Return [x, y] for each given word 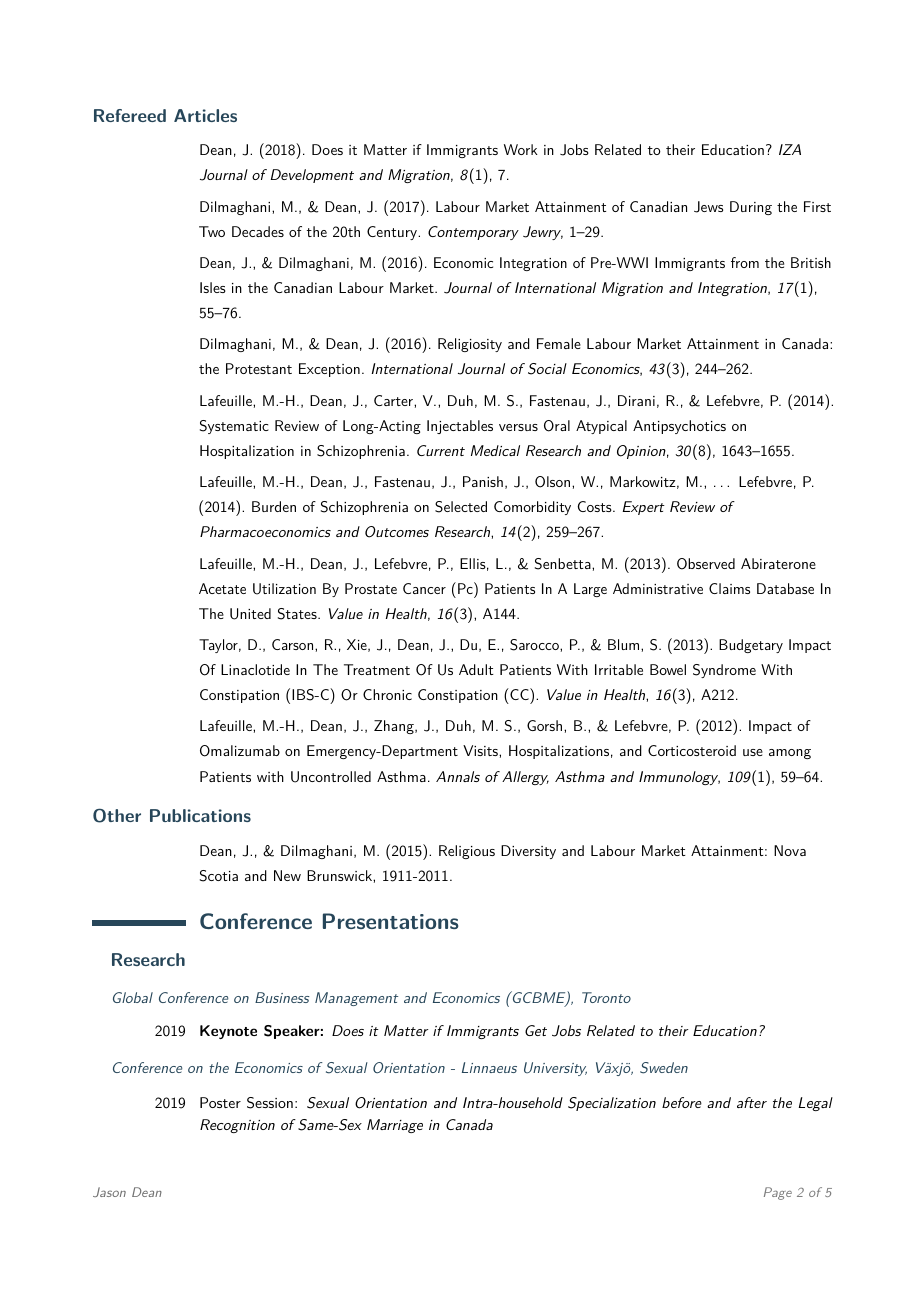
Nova [790, 850]
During [751, 208]
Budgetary [751, 646]
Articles [205, 115]
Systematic [234, 427]
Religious [467, 852]
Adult [476, 669]
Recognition [237, 1126]
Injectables [460, 427]
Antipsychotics [679, 427]
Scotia [219, 876]
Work [521, 149]
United [250, 614]
